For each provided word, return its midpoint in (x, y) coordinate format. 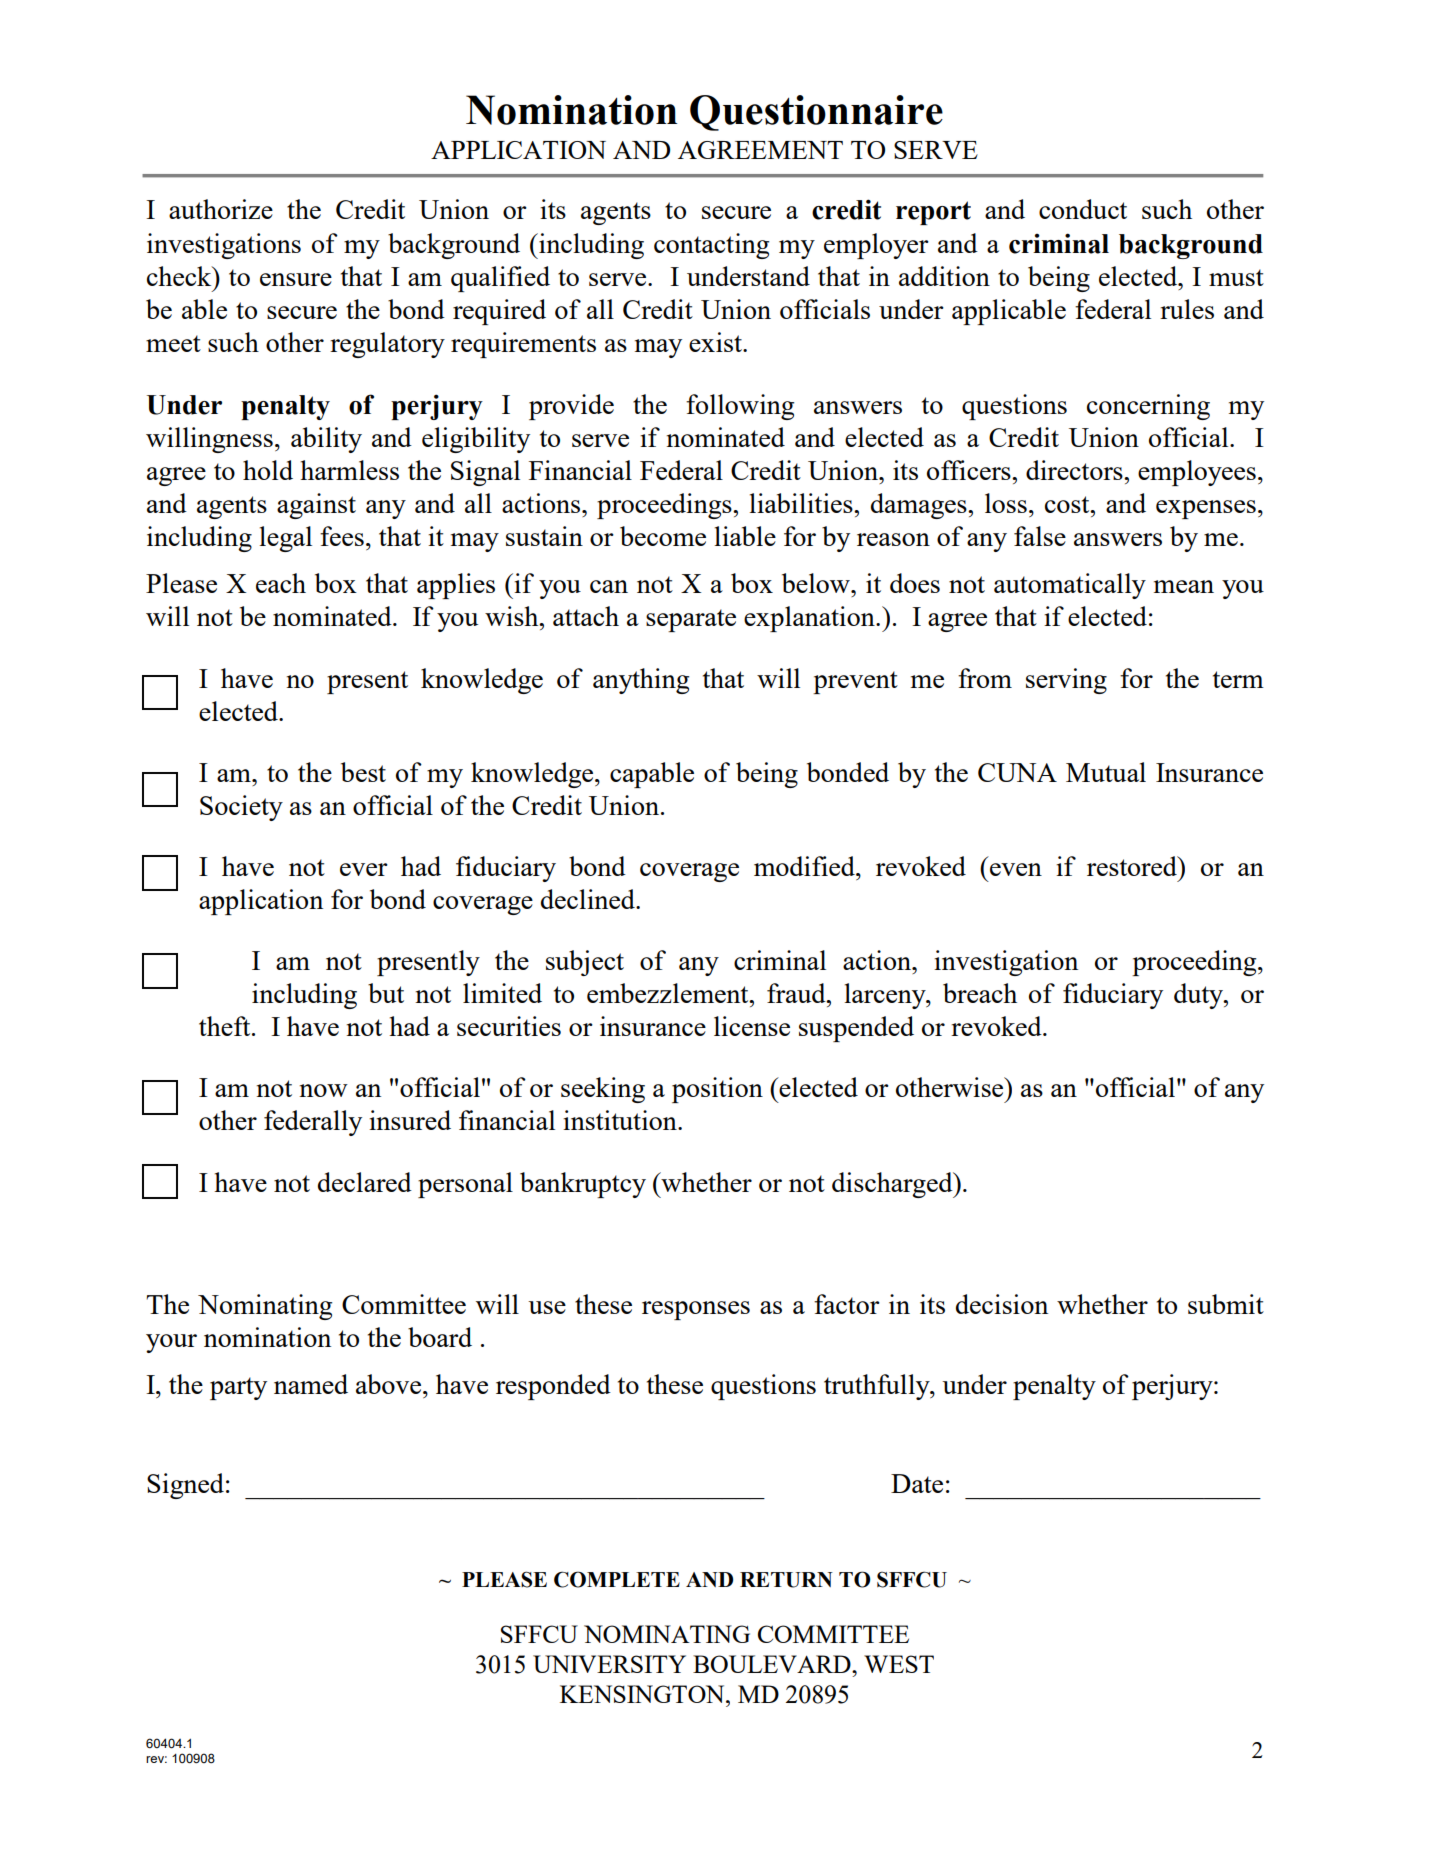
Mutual (1106, 772)
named (311, 1384)
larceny (886, 996)
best (363, 772)
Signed (185, 1486)
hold (268, 470)
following (740, 407)
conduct (1083, 209)
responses (696, 1310)
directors (1075, 470)
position (717, 1090)
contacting (711, 246)
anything (641, 681)
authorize (221, 209)
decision (1002, 1304)
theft (226, 1026)
